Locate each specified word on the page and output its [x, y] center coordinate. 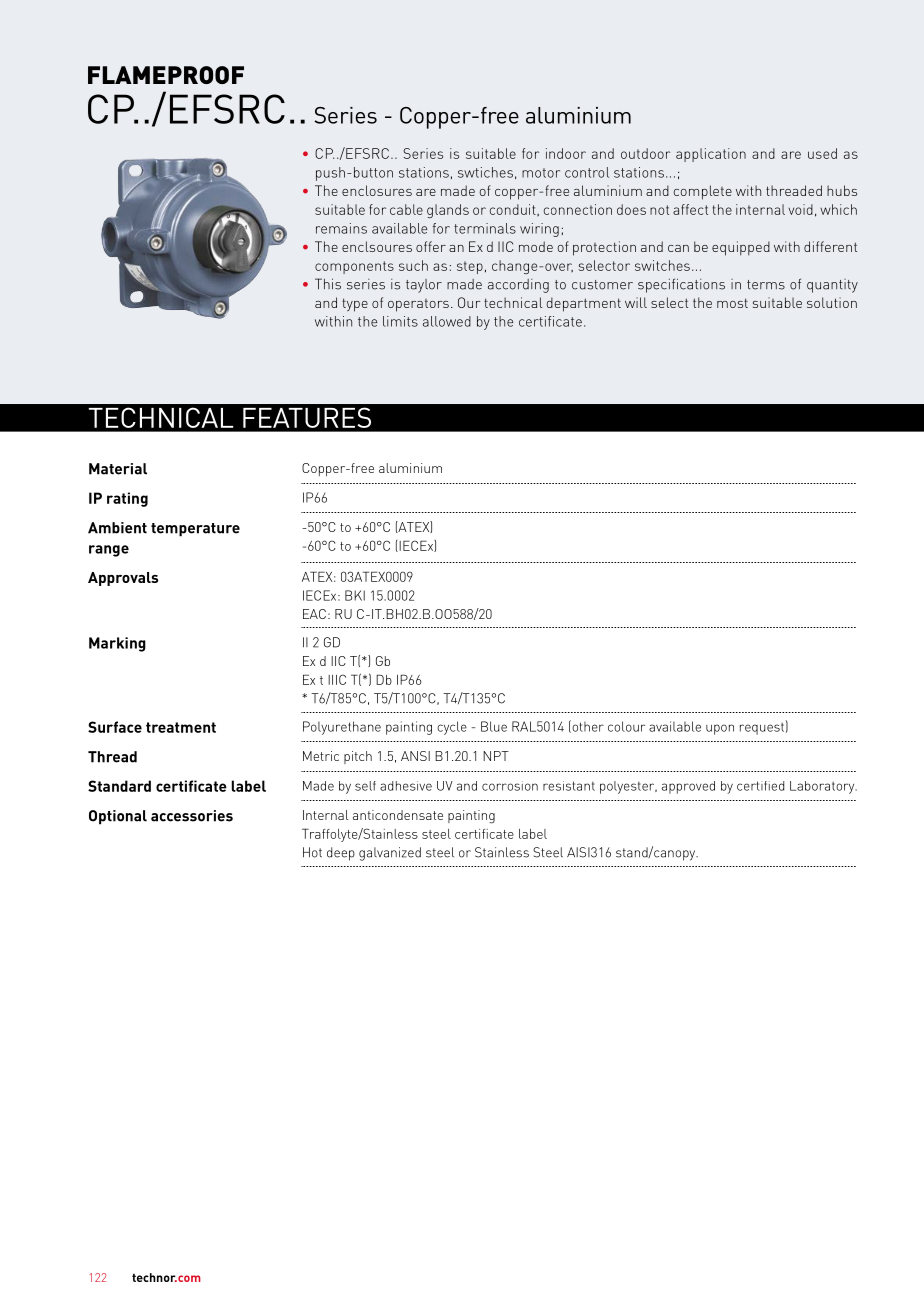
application [711, 155]
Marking [117, 644]
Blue [494, 726]
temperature [195, 530]
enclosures [377, 190]
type [355, 305]
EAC [314, 614]
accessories [192, 816]
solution [832, 302]
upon [720, 729]
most [732, 303]
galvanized [390, 854]
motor [541, 173]
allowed [447, 321]
